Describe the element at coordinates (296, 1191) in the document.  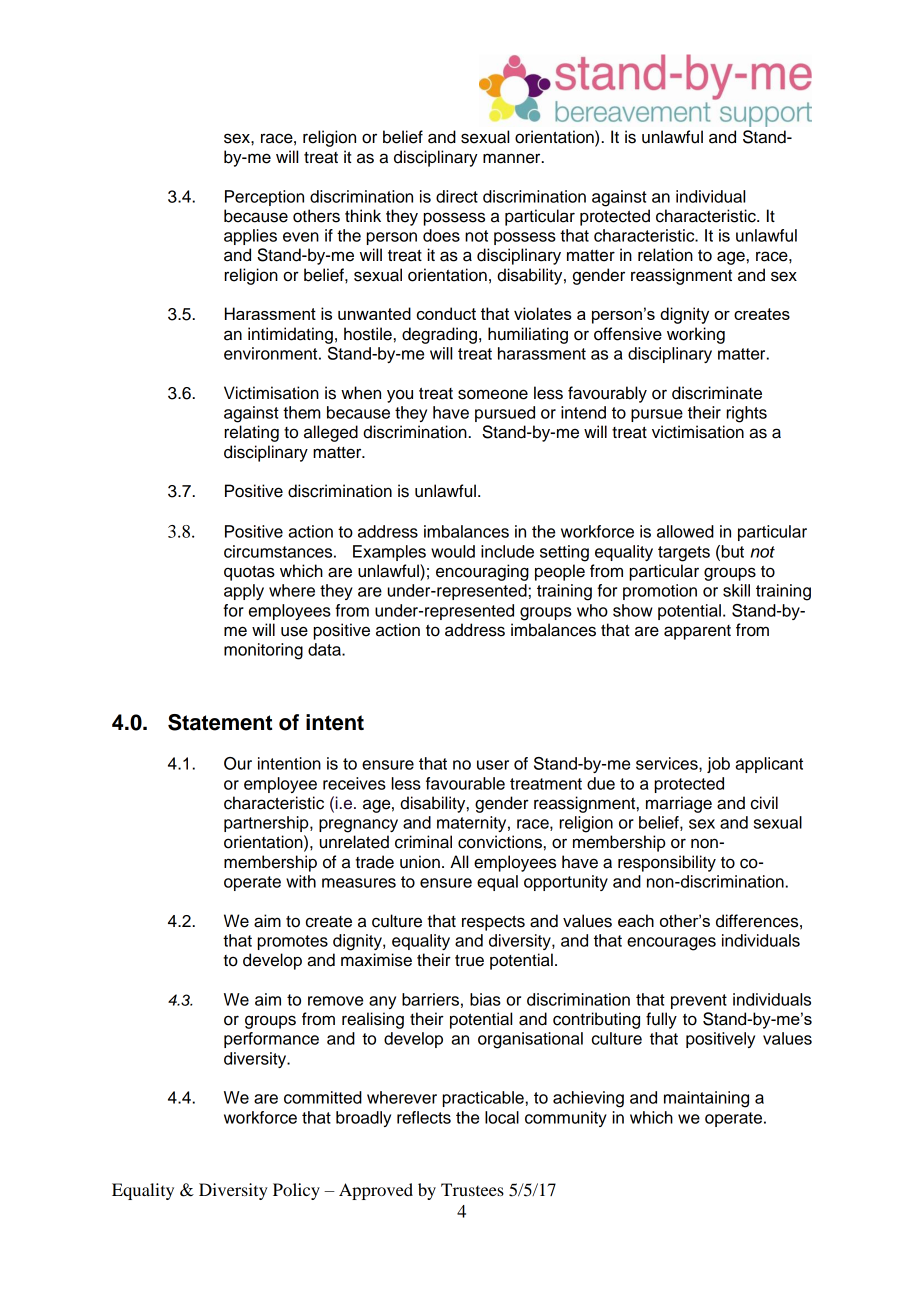
I see `Policy` at that location.
